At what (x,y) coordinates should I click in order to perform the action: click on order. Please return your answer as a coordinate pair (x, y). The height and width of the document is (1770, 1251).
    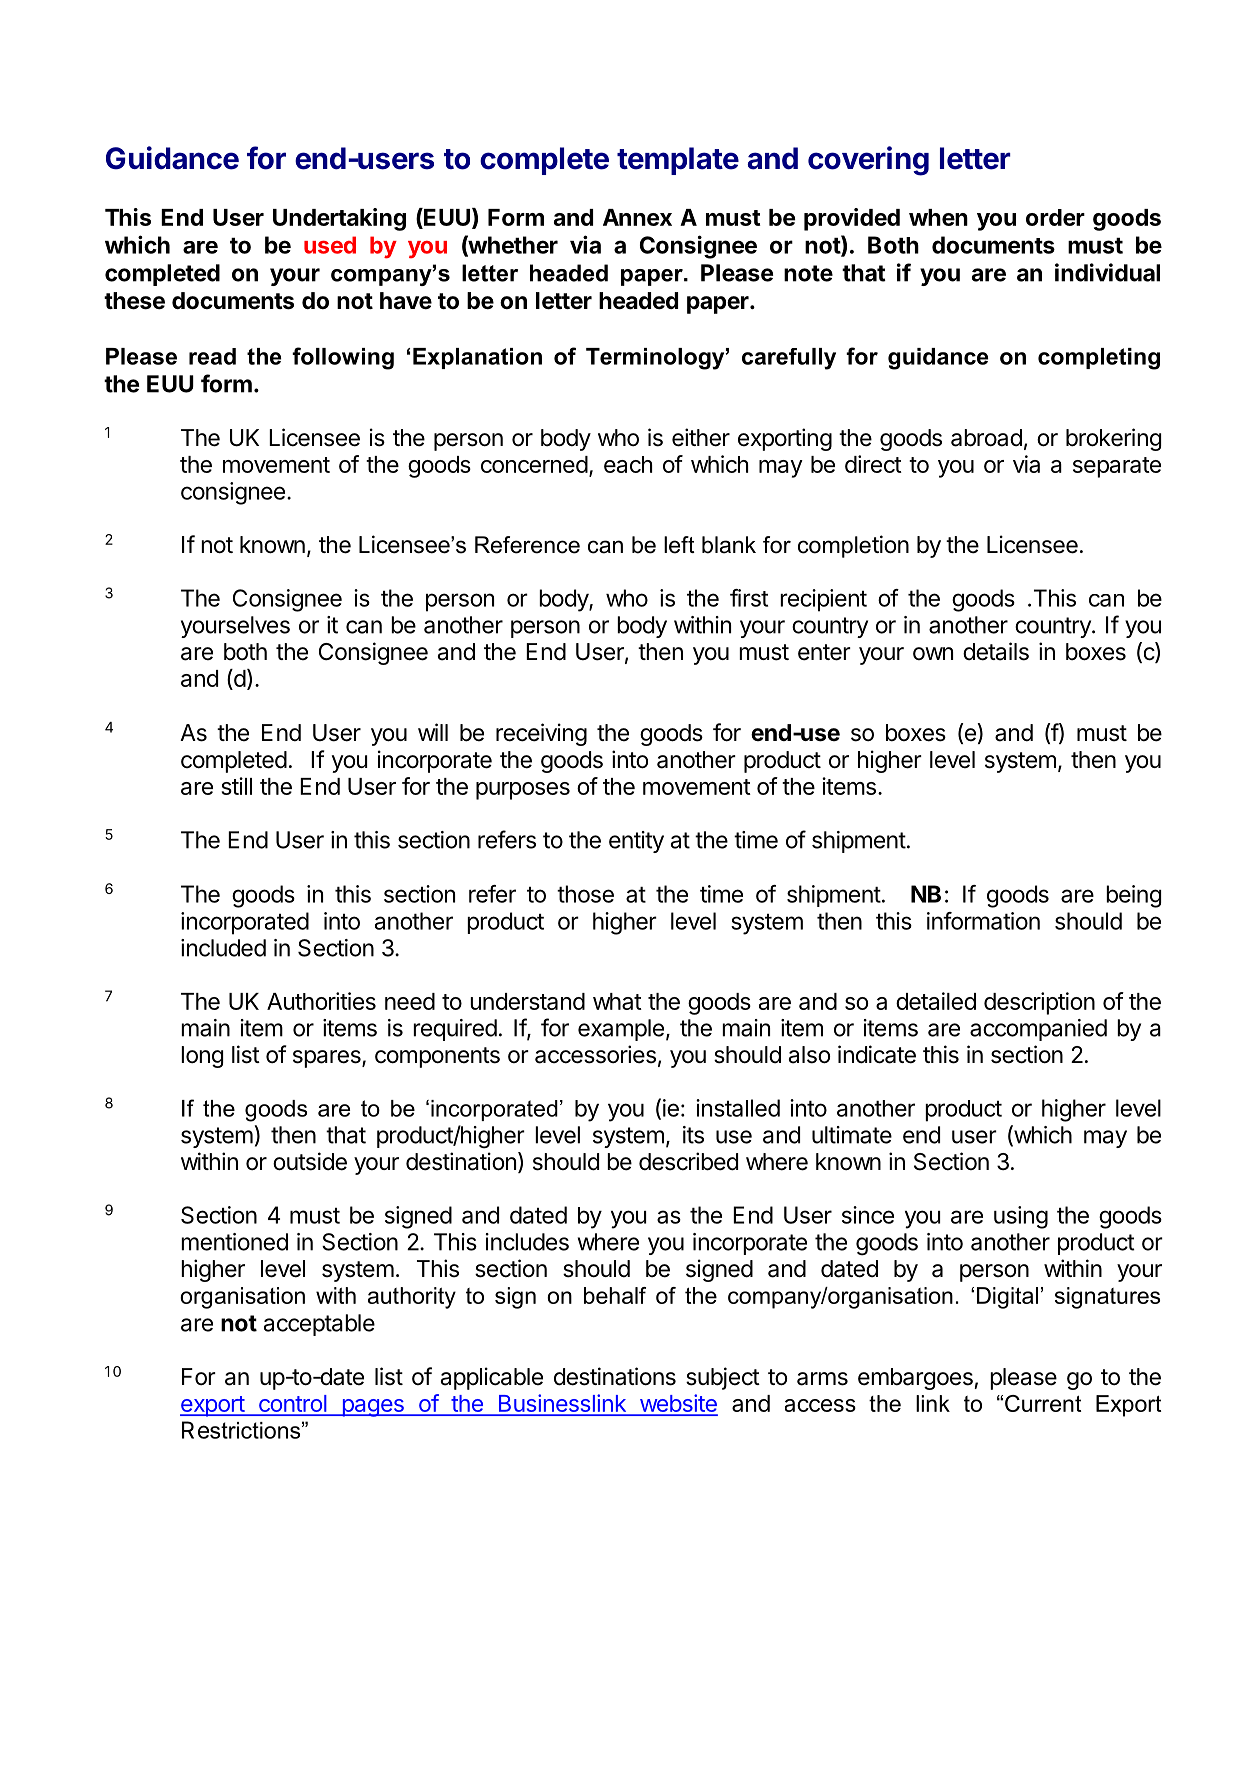
    Looking at the image, I should click on (1055, 217).
